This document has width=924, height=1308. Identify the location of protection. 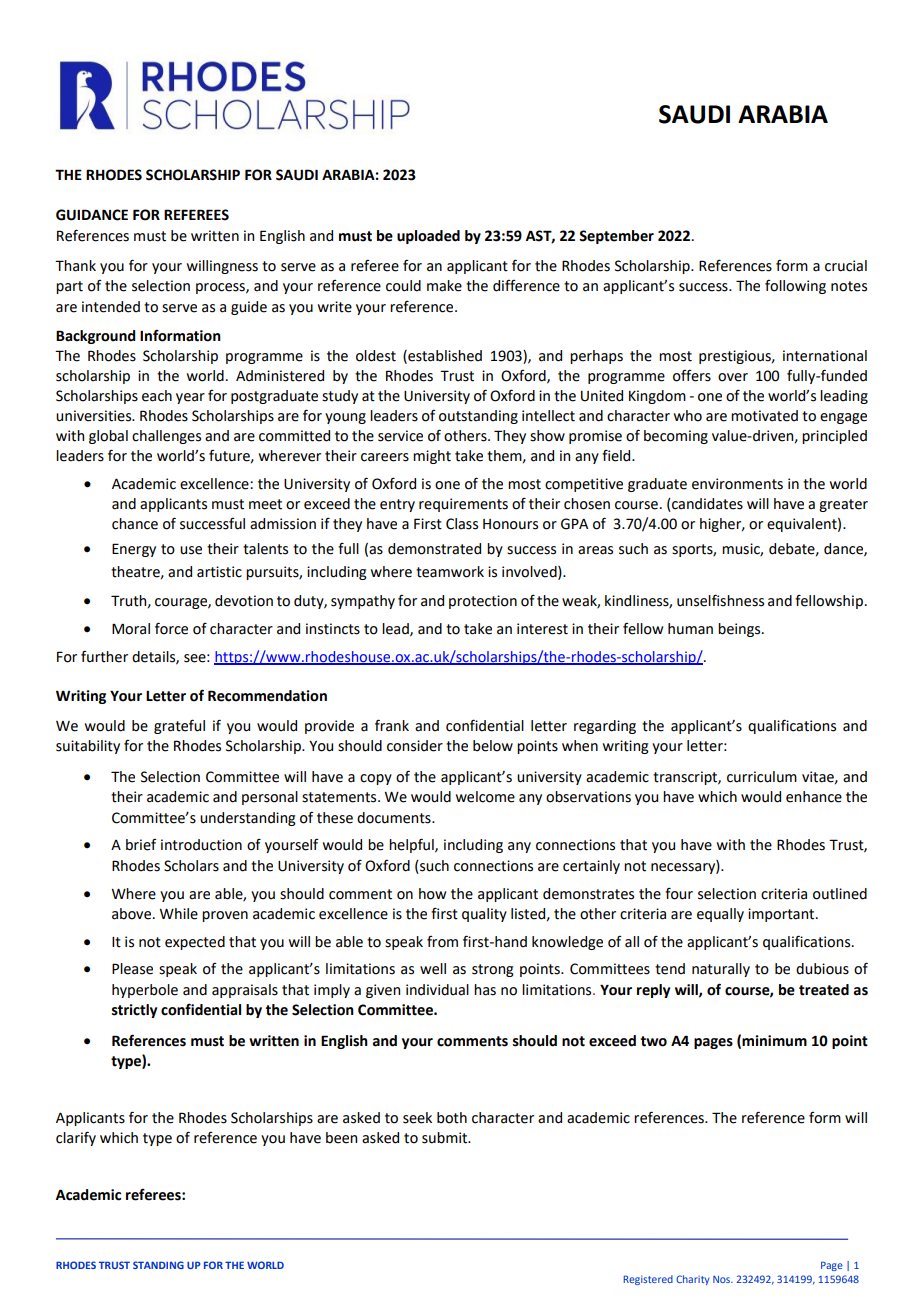
(483, 602).
